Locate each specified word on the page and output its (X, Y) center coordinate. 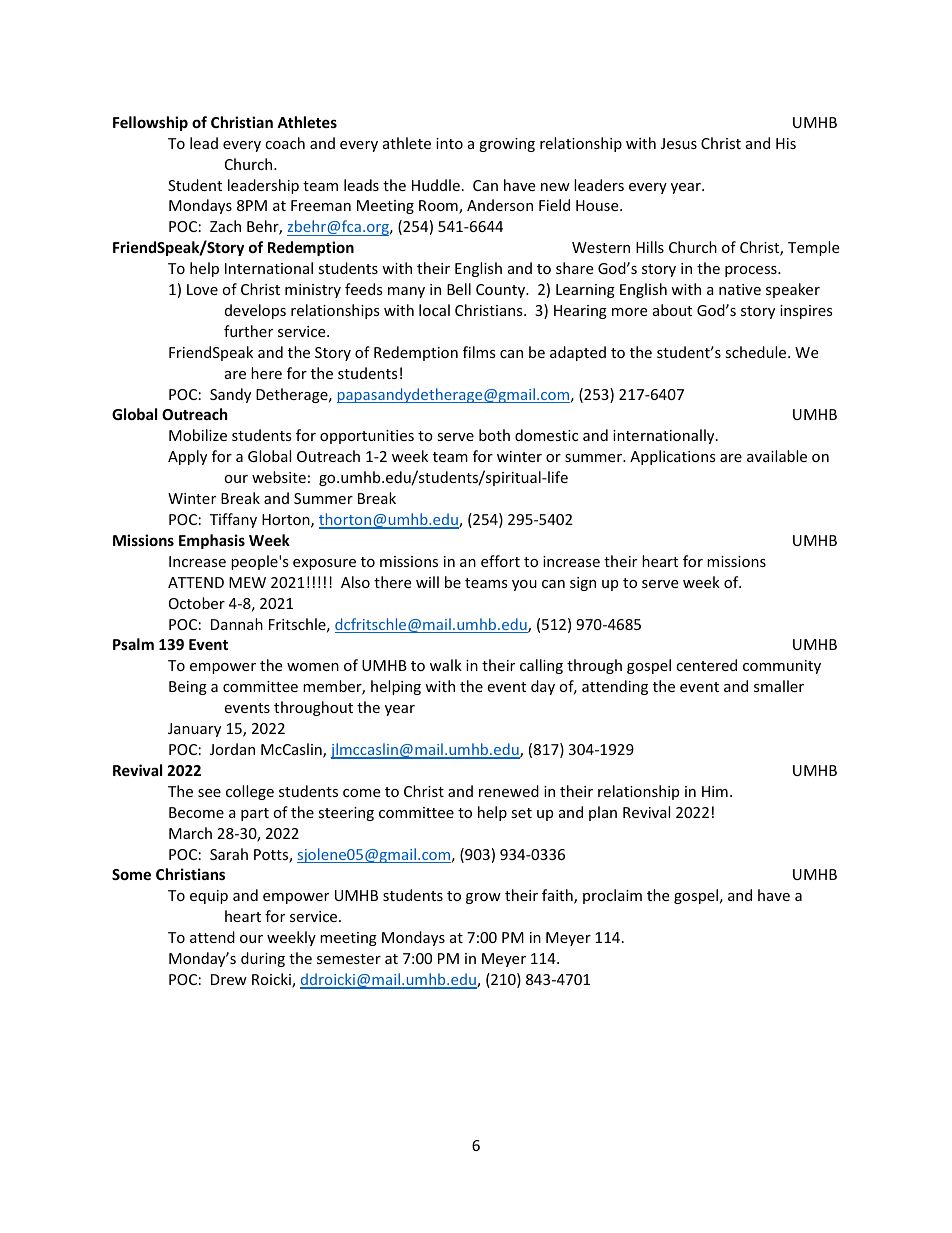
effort (500, 561)
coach (285, 143)
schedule (757, 352)
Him (715, 791)
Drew (229, 979)
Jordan (232, 749)
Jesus (679, 143)
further (248, 331)
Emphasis (212, 541)
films (479, 352)
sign (583, 584)
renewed (509, 791)
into (449, 143)
